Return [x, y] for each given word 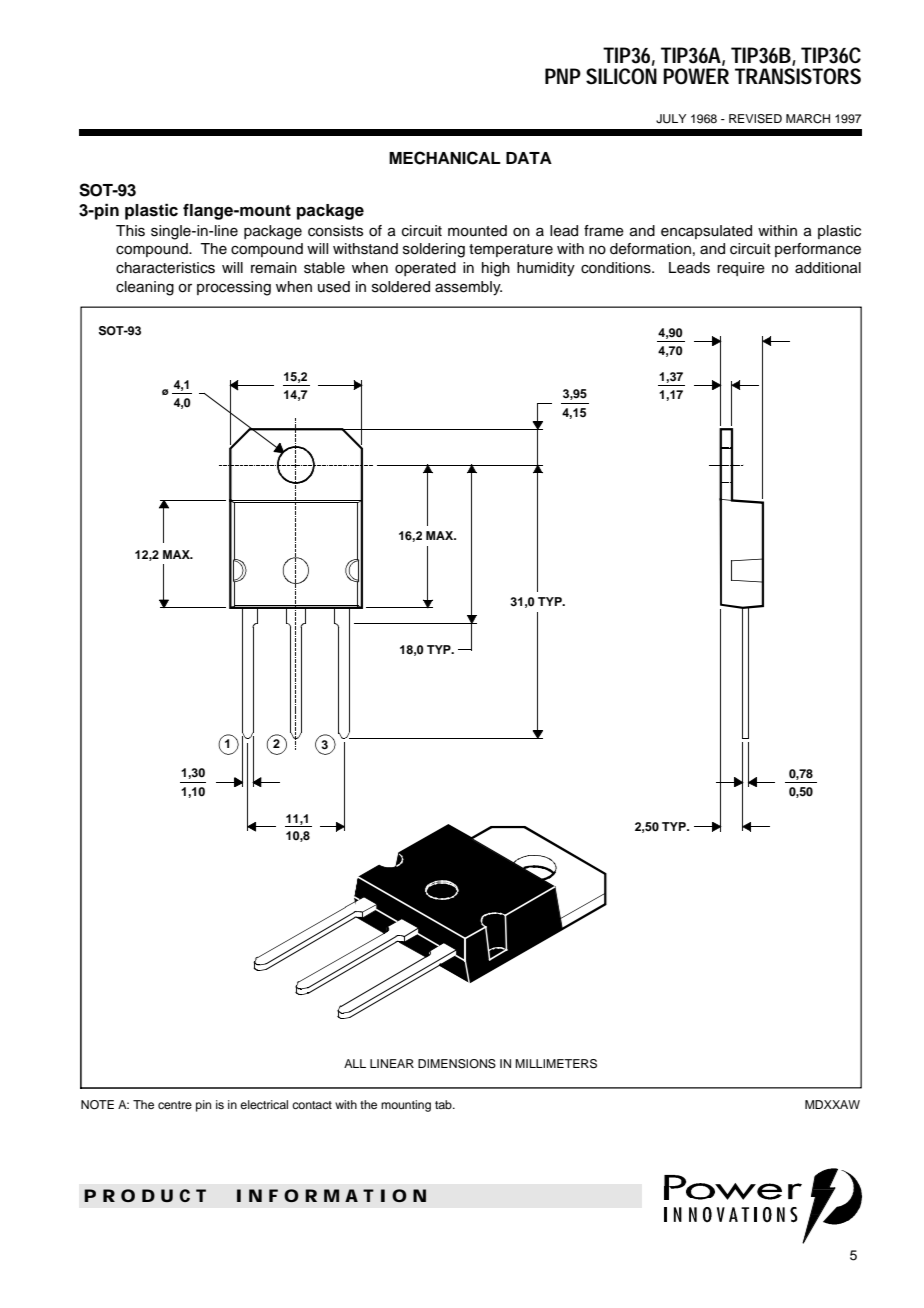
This [130, 231]
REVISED [755, 119]
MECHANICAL [445, 158]
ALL [355, 1063]
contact [312, 1105]
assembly [468, 288]
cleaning [145, 288]
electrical [264, 1104]
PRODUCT [145, 1195]
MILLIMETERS [556, 1064]
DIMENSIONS [457, 1064]
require [741, 269]
